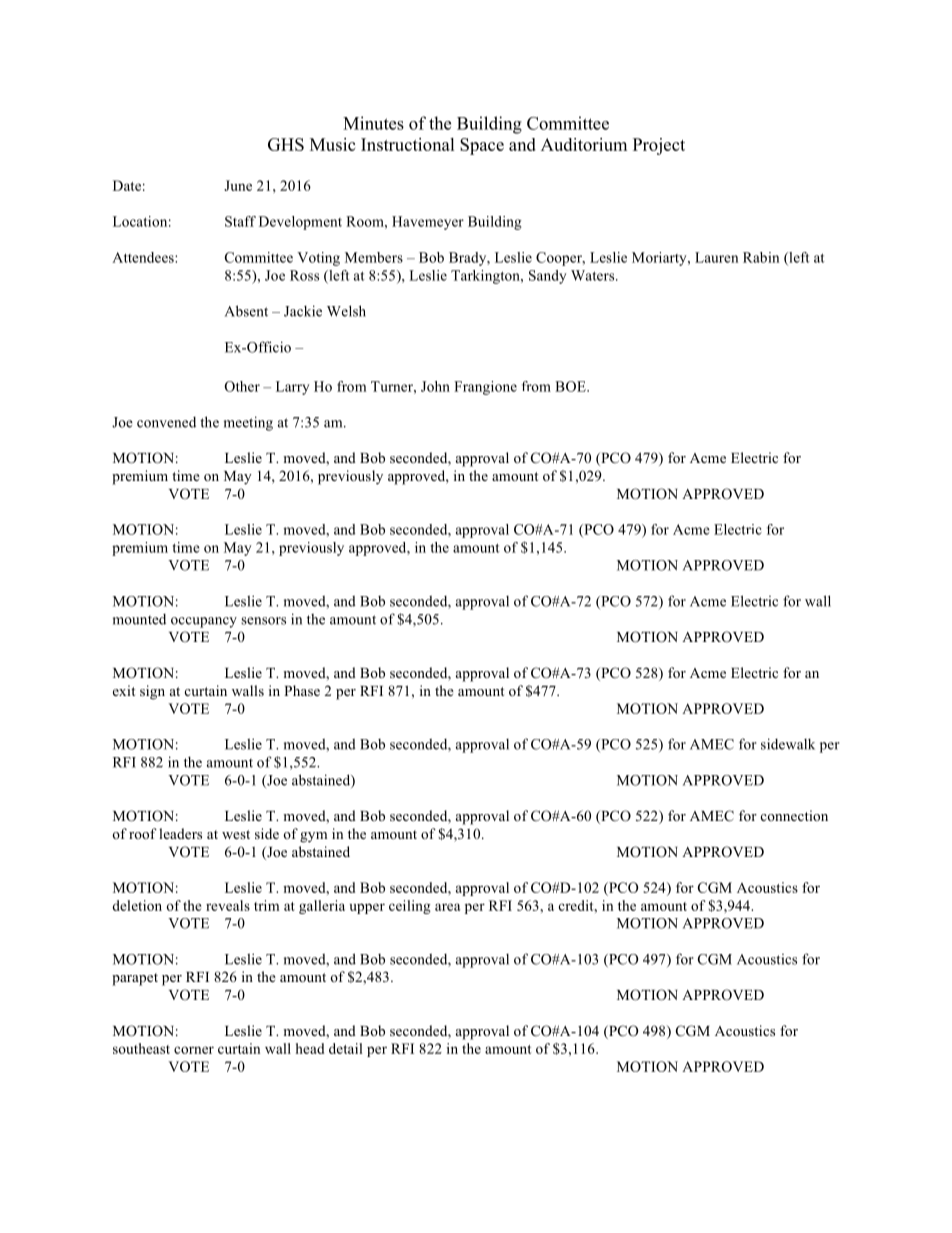  What do you see at coordinates (152, 692) in the screenshot?
I see `sign` at bounding box center [152, 692].
